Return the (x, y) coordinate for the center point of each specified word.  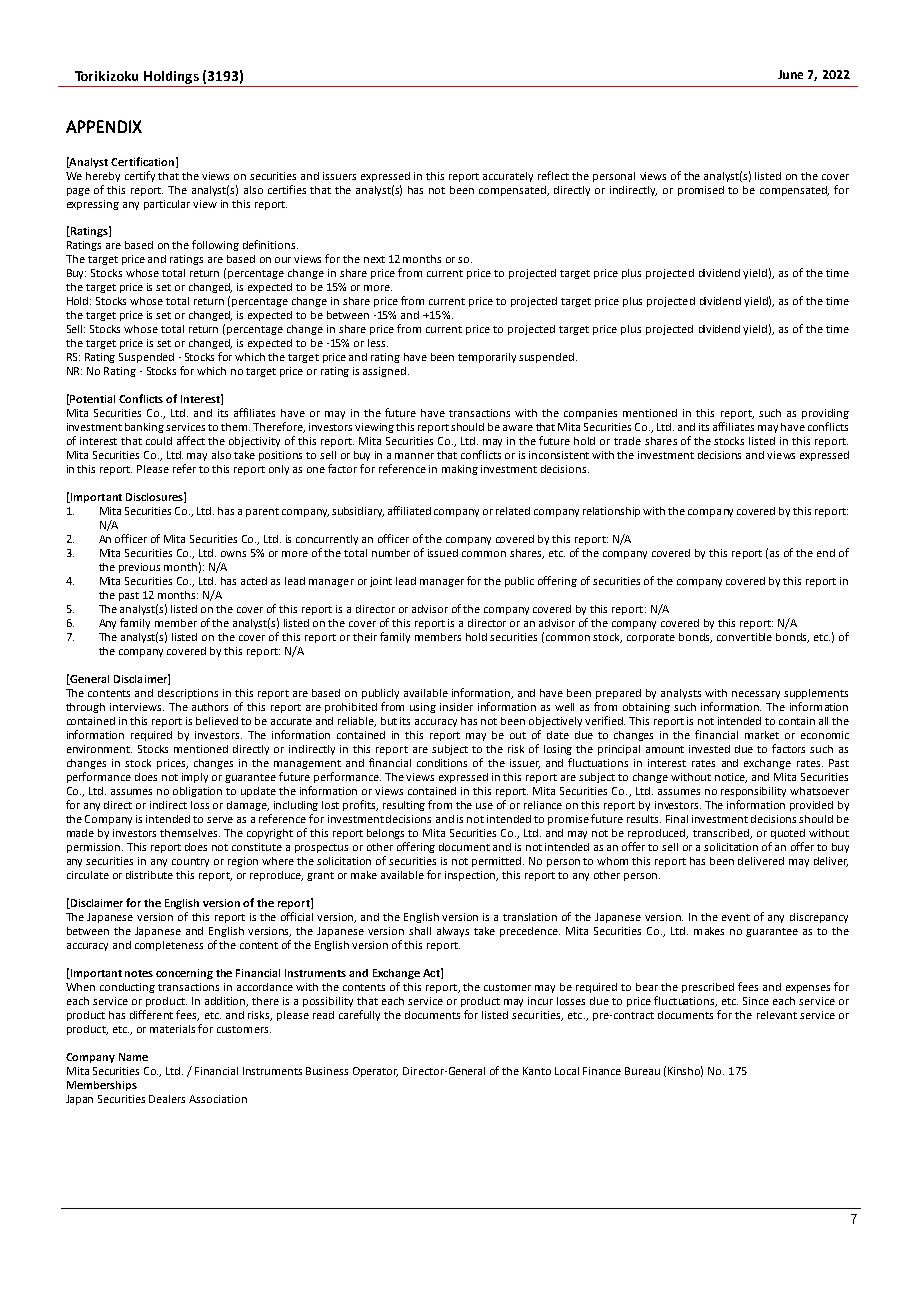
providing (825, 414)
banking (144, 428)
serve (220, 820)
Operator (375, 1072)
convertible (744, 637)
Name (133, 1057)
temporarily (487, 358)
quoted (788, 834)
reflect (553, 175)
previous (139, 568)
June (790, 74)
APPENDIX (104, 126)
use (484, 806)
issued (443, 553)
